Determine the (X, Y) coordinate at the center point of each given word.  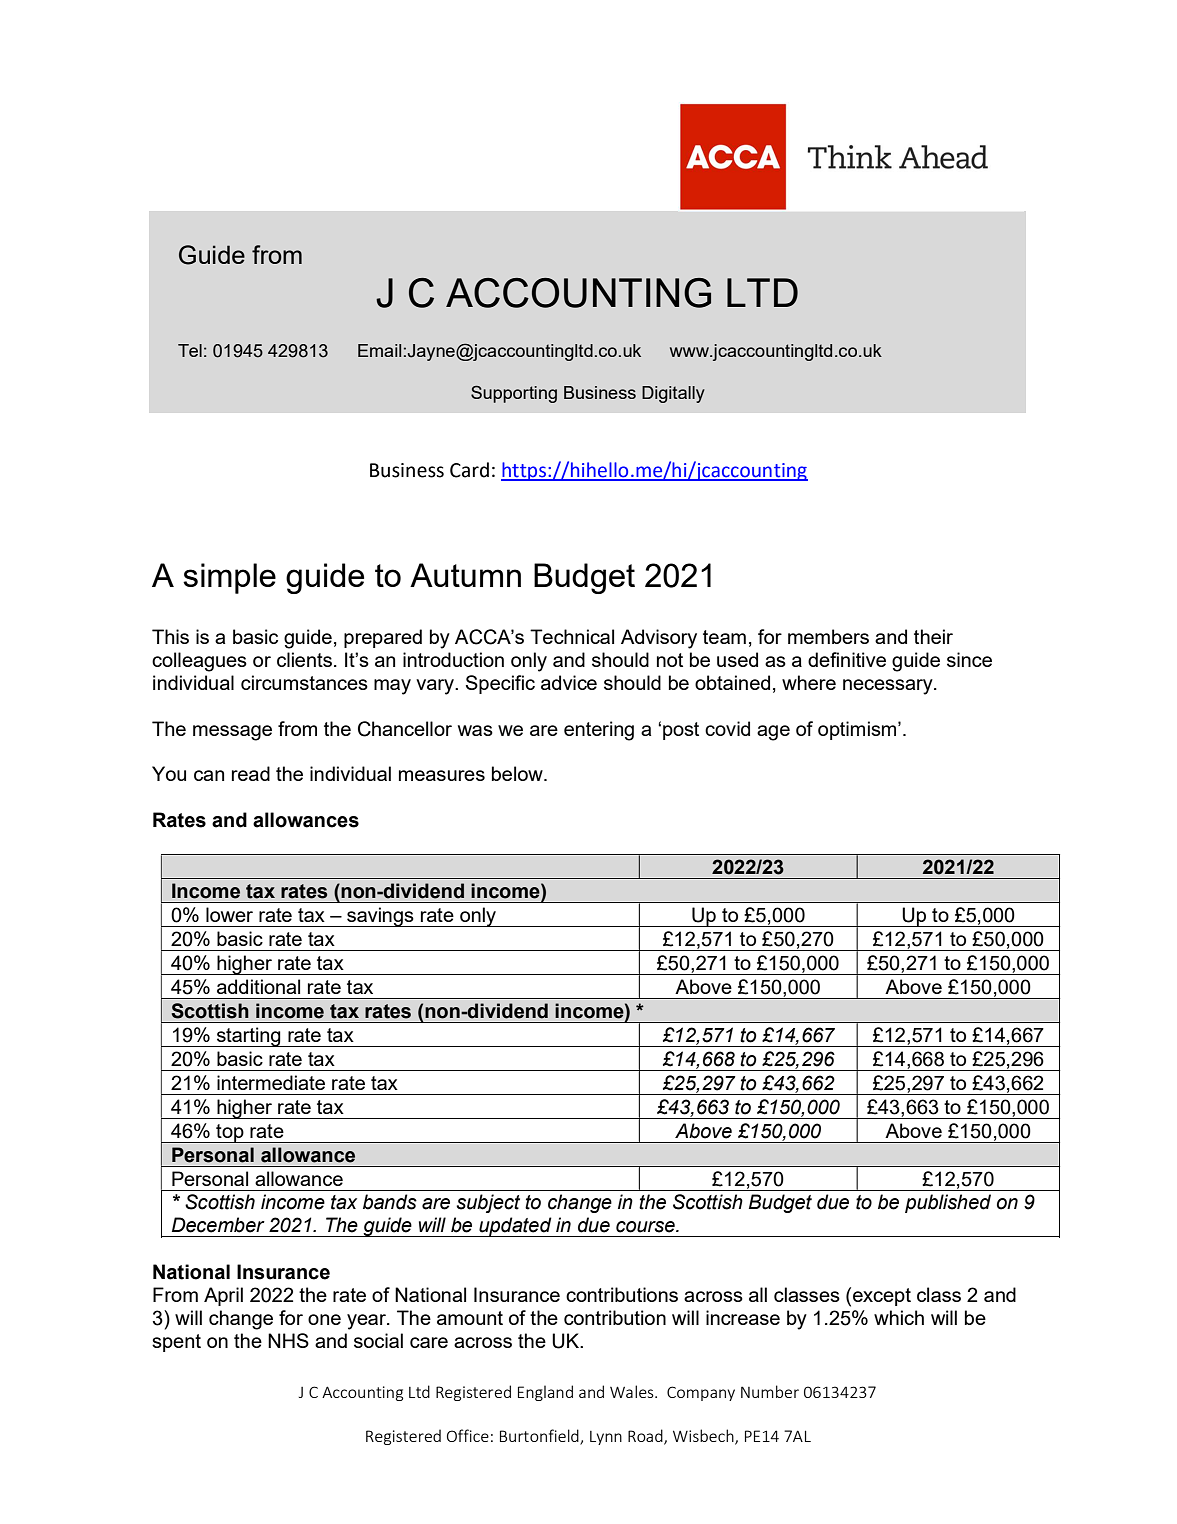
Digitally (673, 394)
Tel (190, 350)
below (518, 773)
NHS (288, 1340)
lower (229, 914)
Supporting (514, 394)
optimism (858, 730)
